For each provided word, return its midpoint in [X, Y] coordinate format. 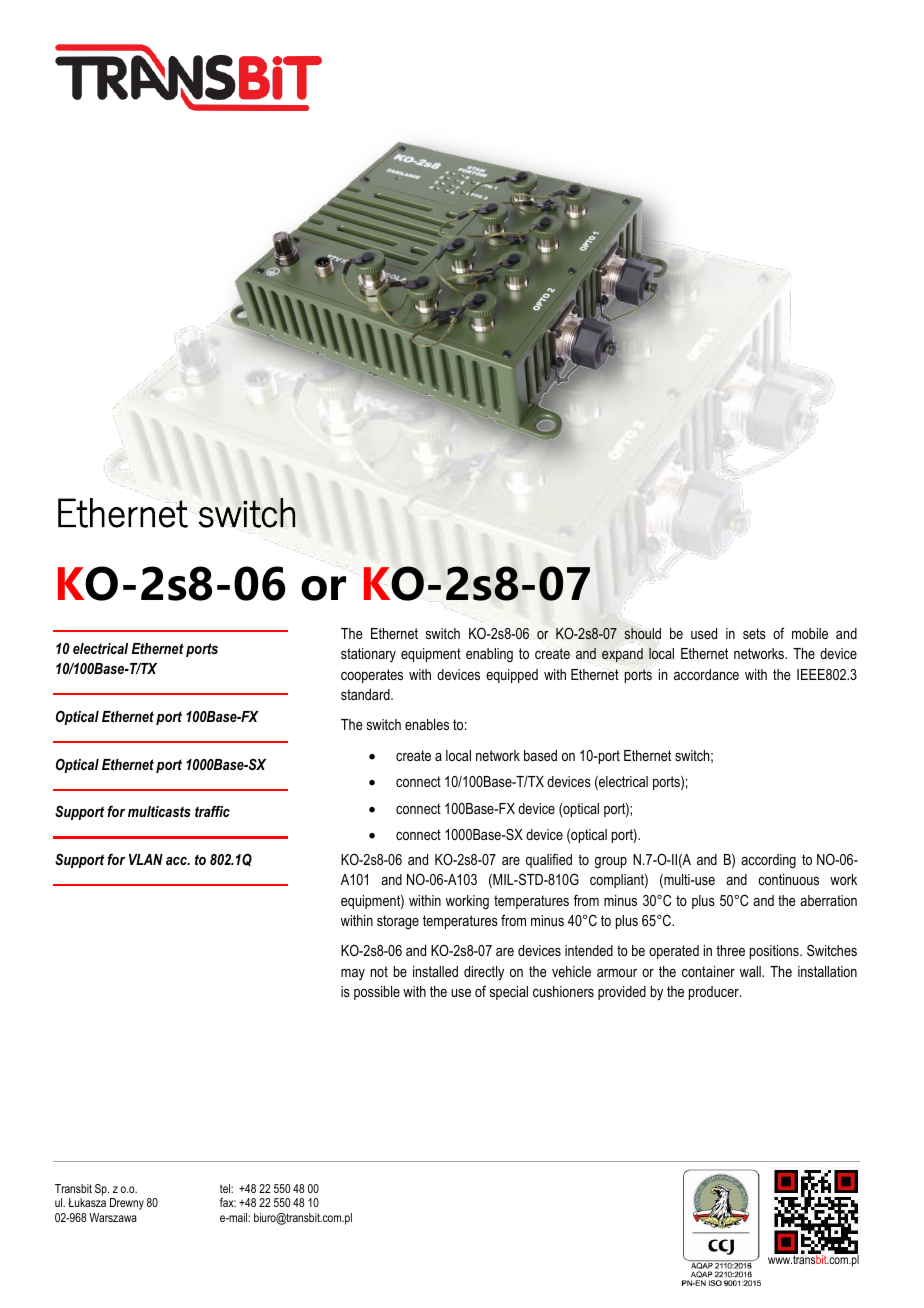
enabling [489, 655]
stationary [368, 655]
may [353, 974]
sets [754, 633]
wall [751, 971]
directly [484, 973]
